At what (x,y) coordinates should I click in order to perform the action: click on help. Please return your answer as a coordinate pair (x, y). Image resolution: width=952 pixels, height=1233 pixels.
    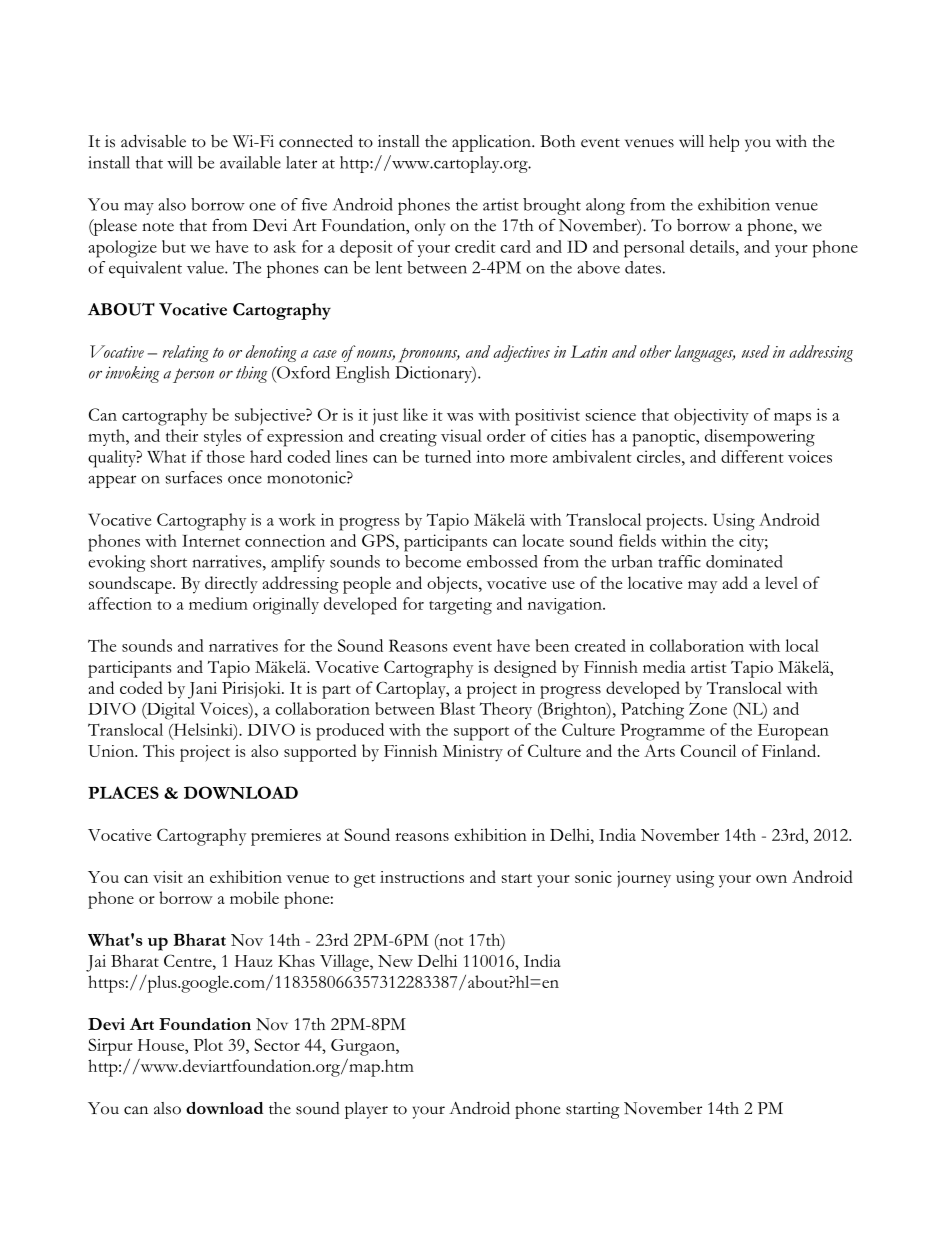
    Looking at the image, I should click on (724, 143).
